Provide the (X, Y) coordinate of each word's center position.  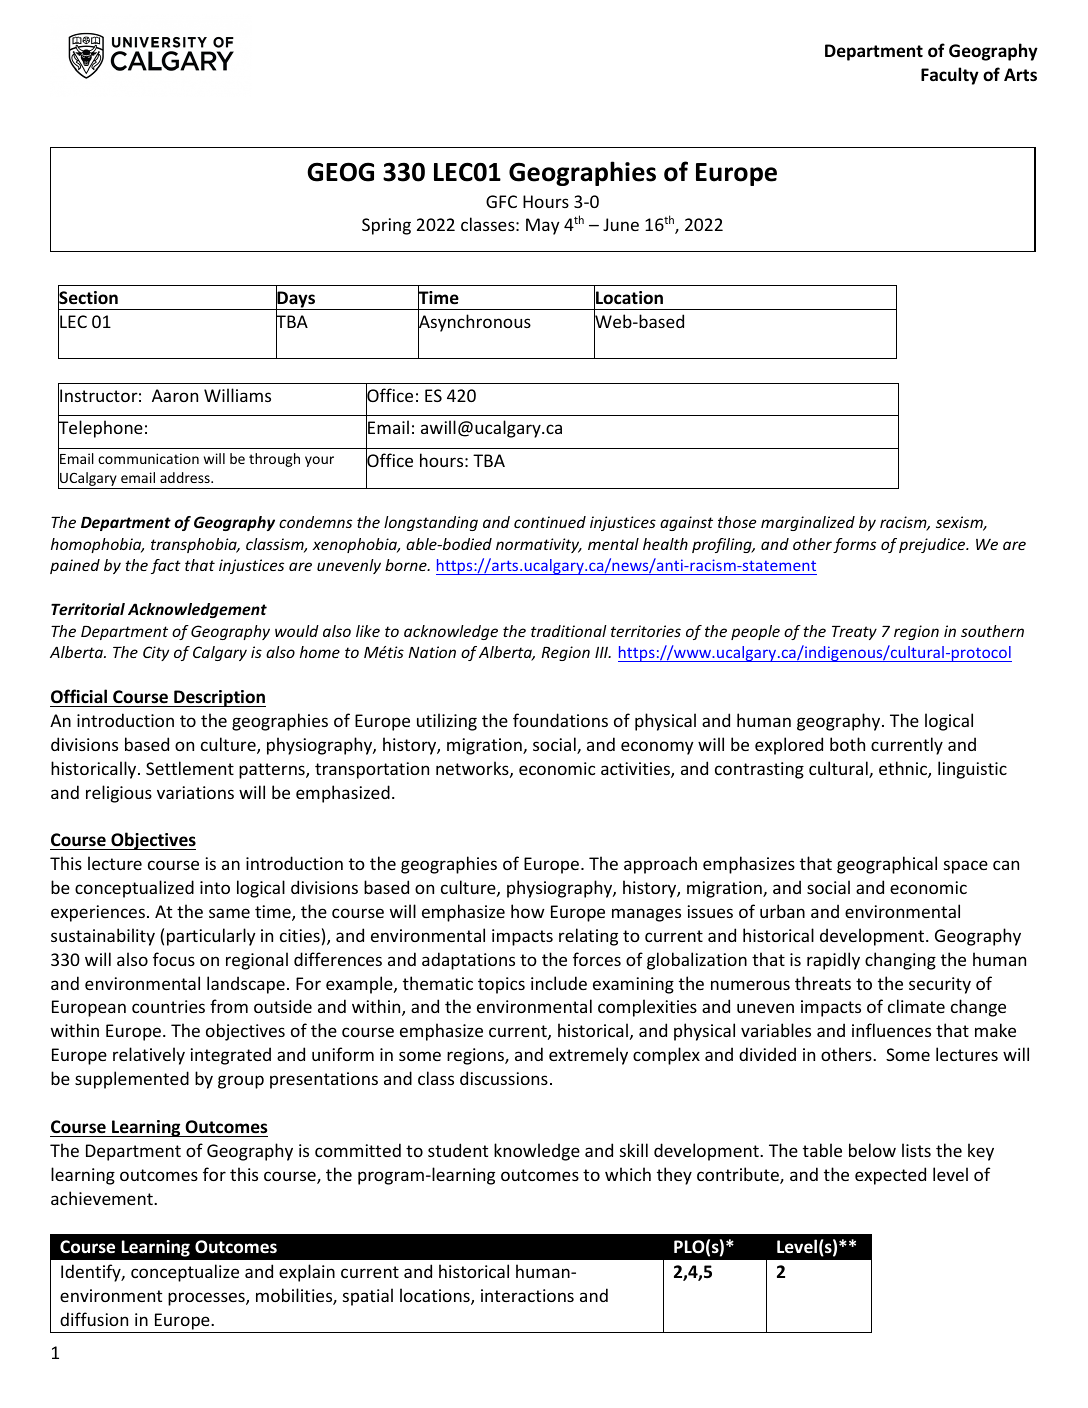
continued (550, 522)
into (215, 887)
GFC (501, 201)
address (186, 477)
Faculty (950, 76)
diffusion (94, 1319)
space (966, 867)
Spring (386, 226)
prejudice (933, 545)
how (528, 911)
